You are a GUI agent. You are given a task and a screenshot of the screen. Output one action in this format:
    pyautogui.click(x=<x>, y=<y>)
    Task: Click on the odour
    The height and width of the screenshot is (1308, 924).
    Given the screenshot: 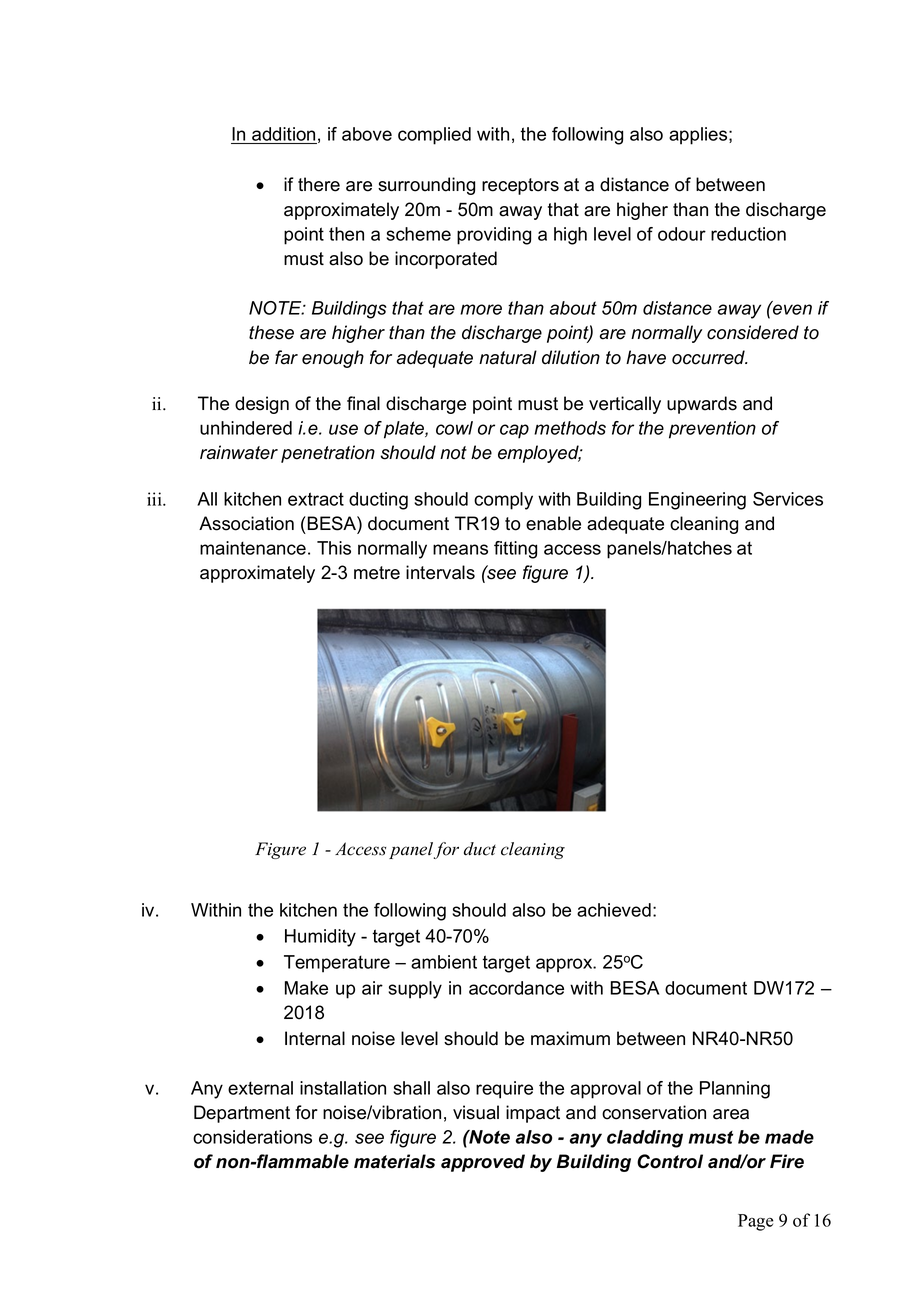 What is the action you would take?
    pyautogui.click(x=682, y=234)
